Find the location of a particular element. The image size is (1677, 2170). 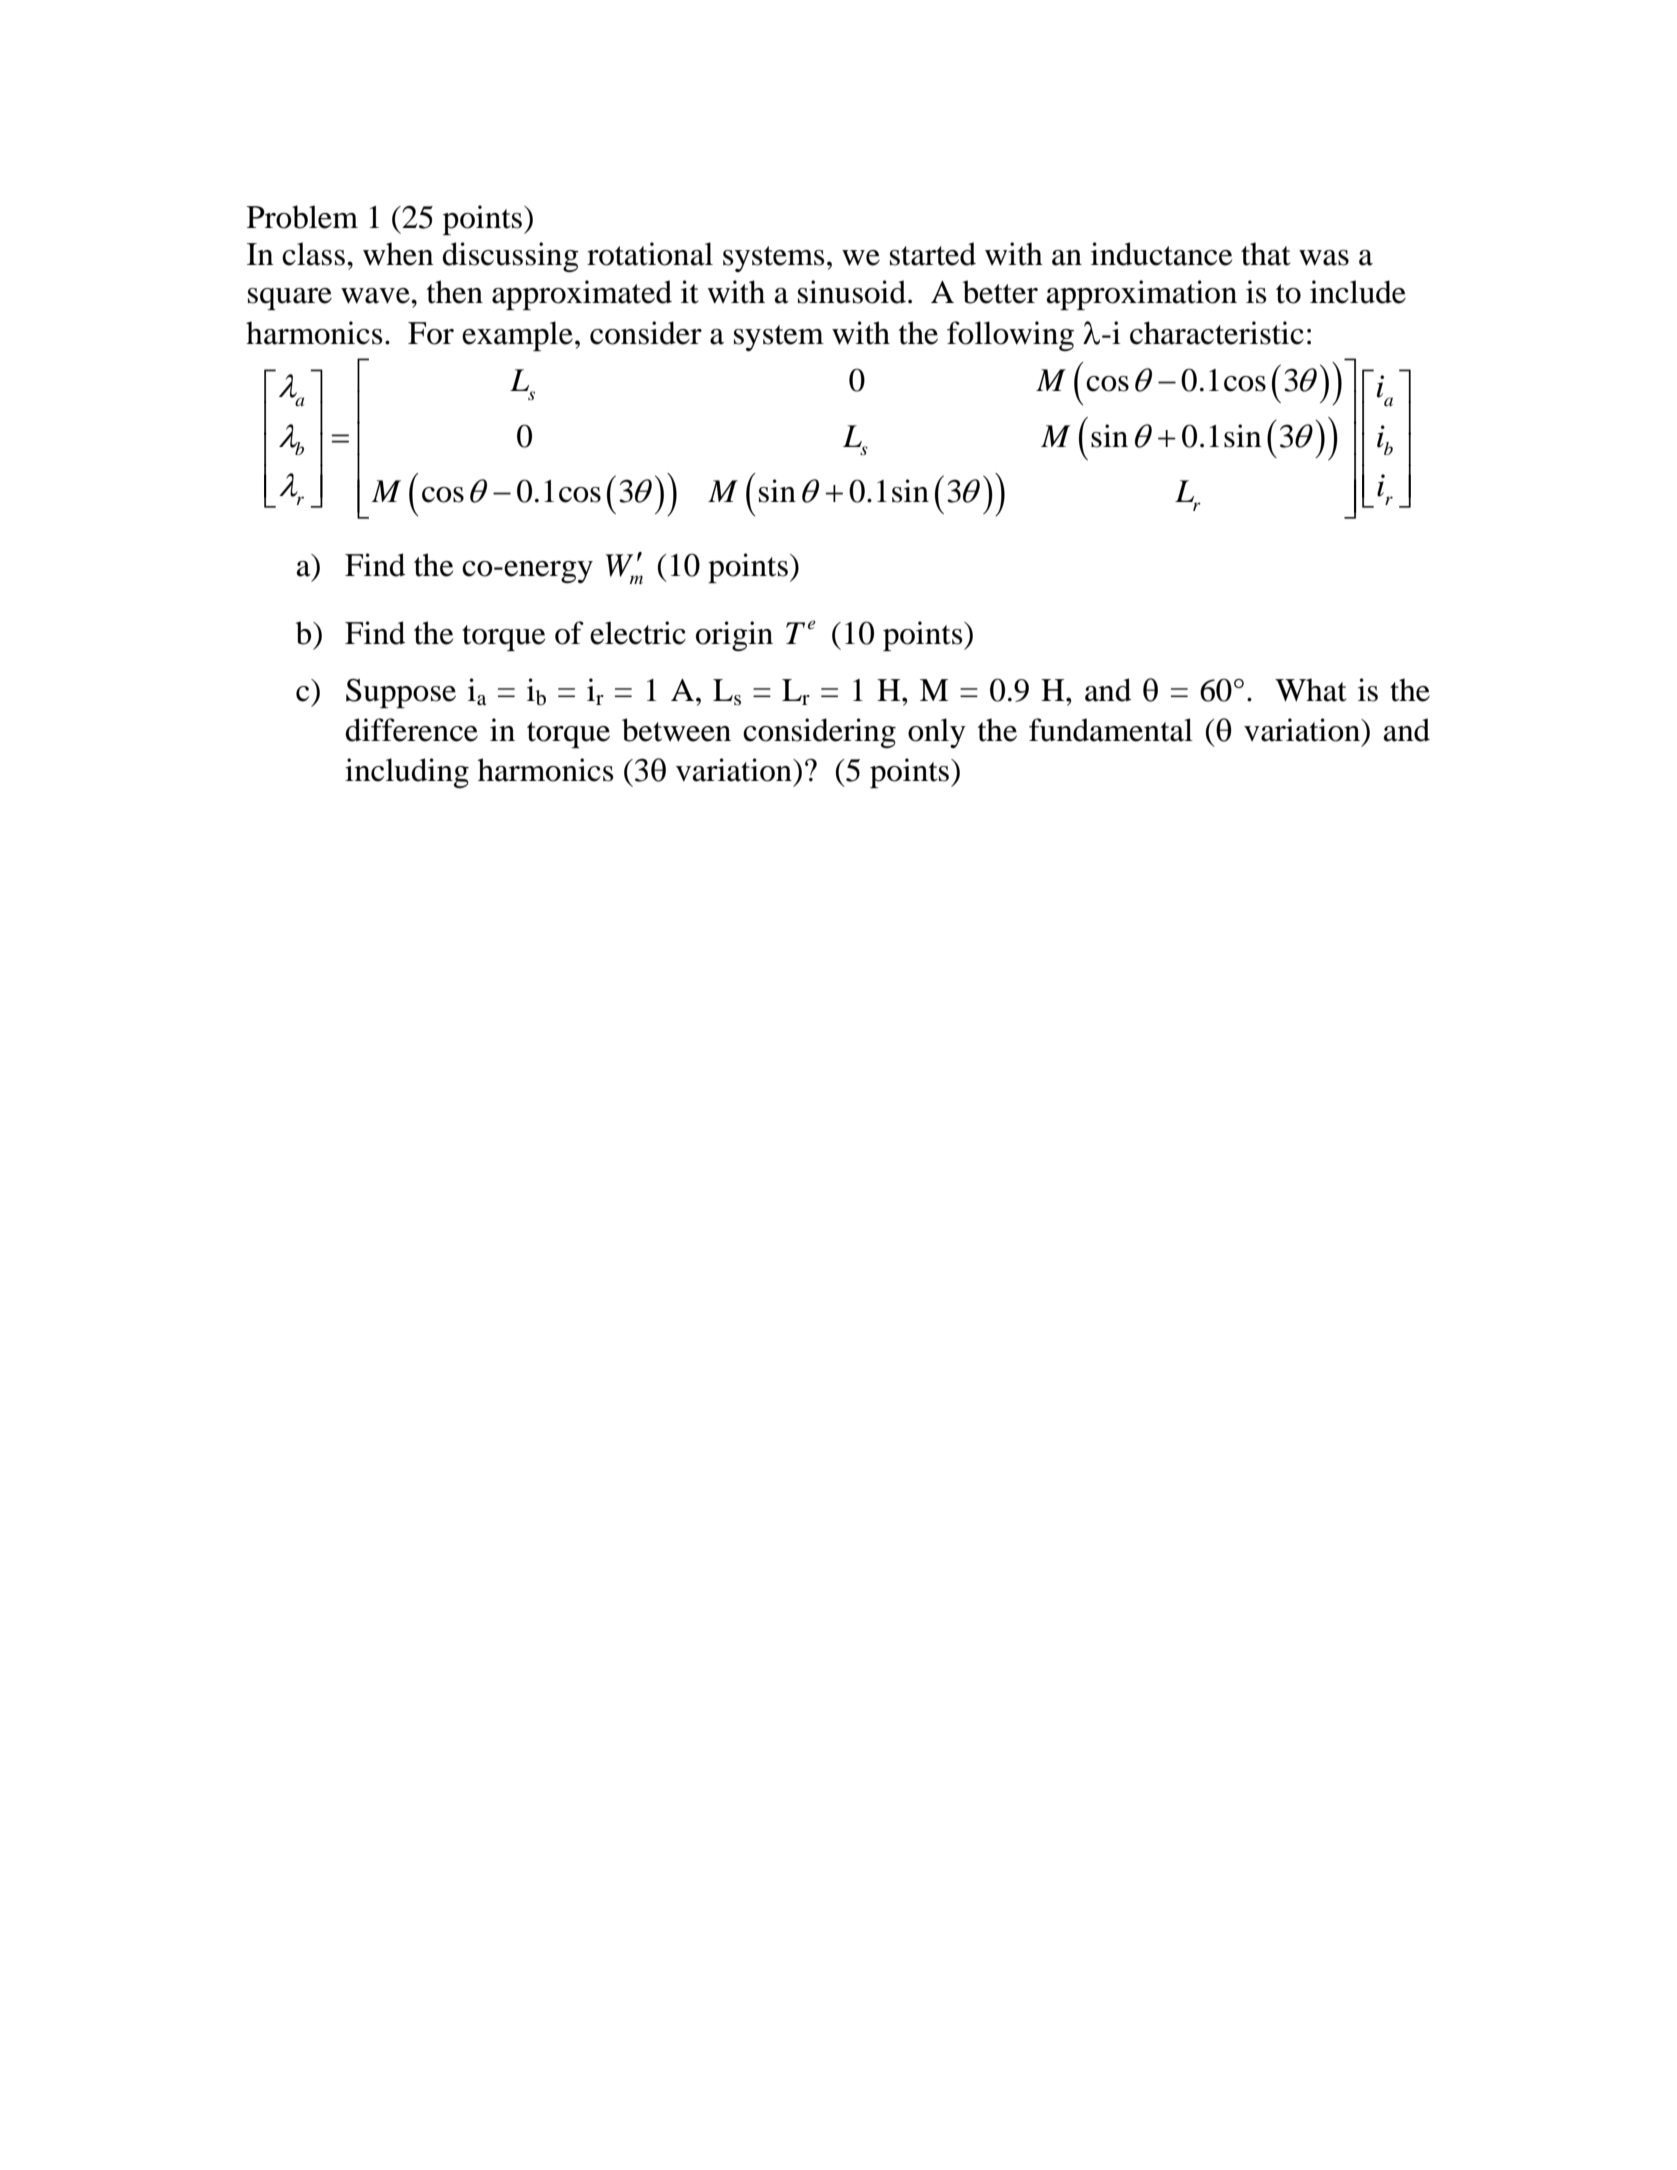

What is located at coordinates (1310, 690).
